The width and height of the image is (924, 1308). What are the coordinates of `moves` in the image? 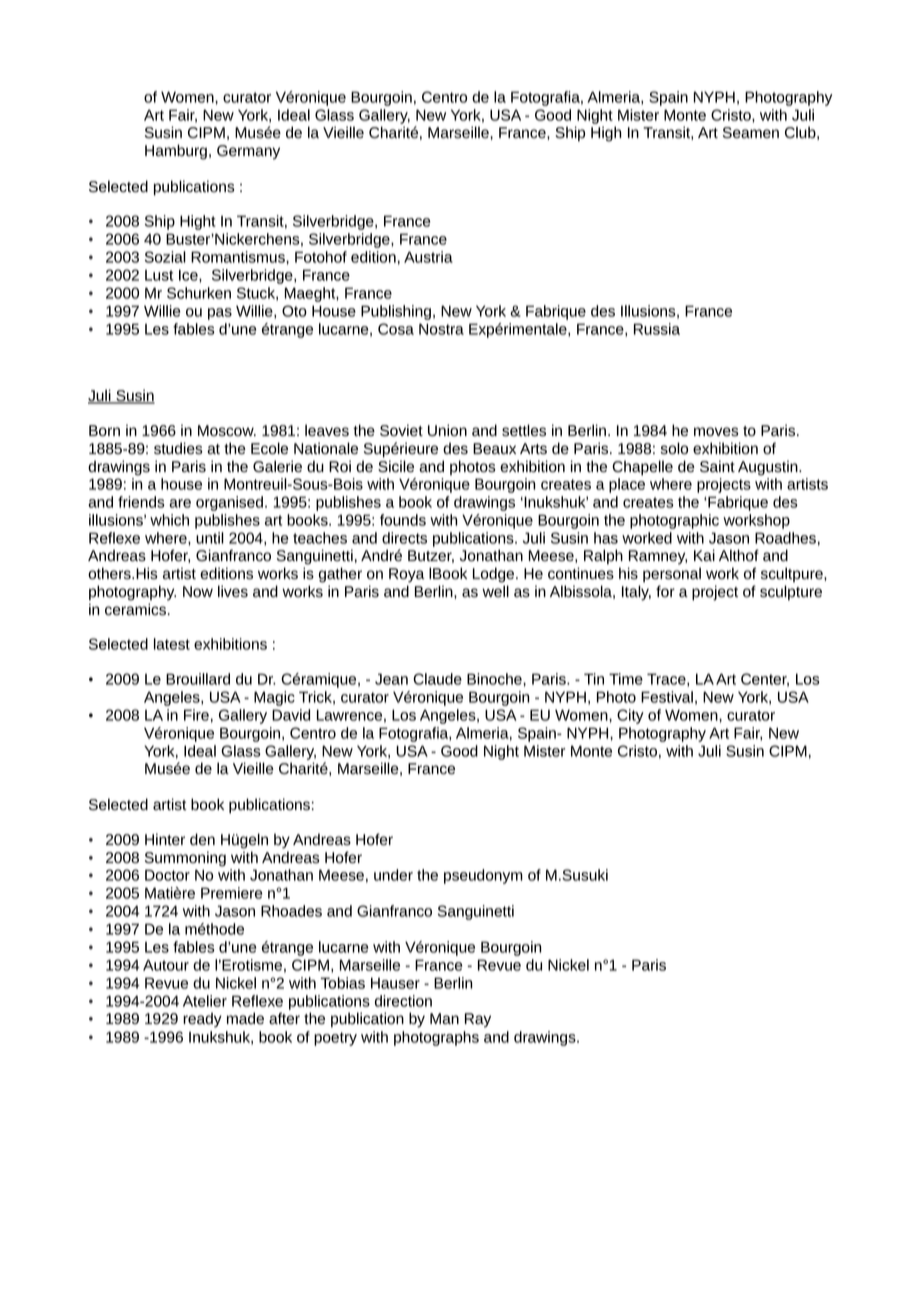 It's located at (716, 432).
